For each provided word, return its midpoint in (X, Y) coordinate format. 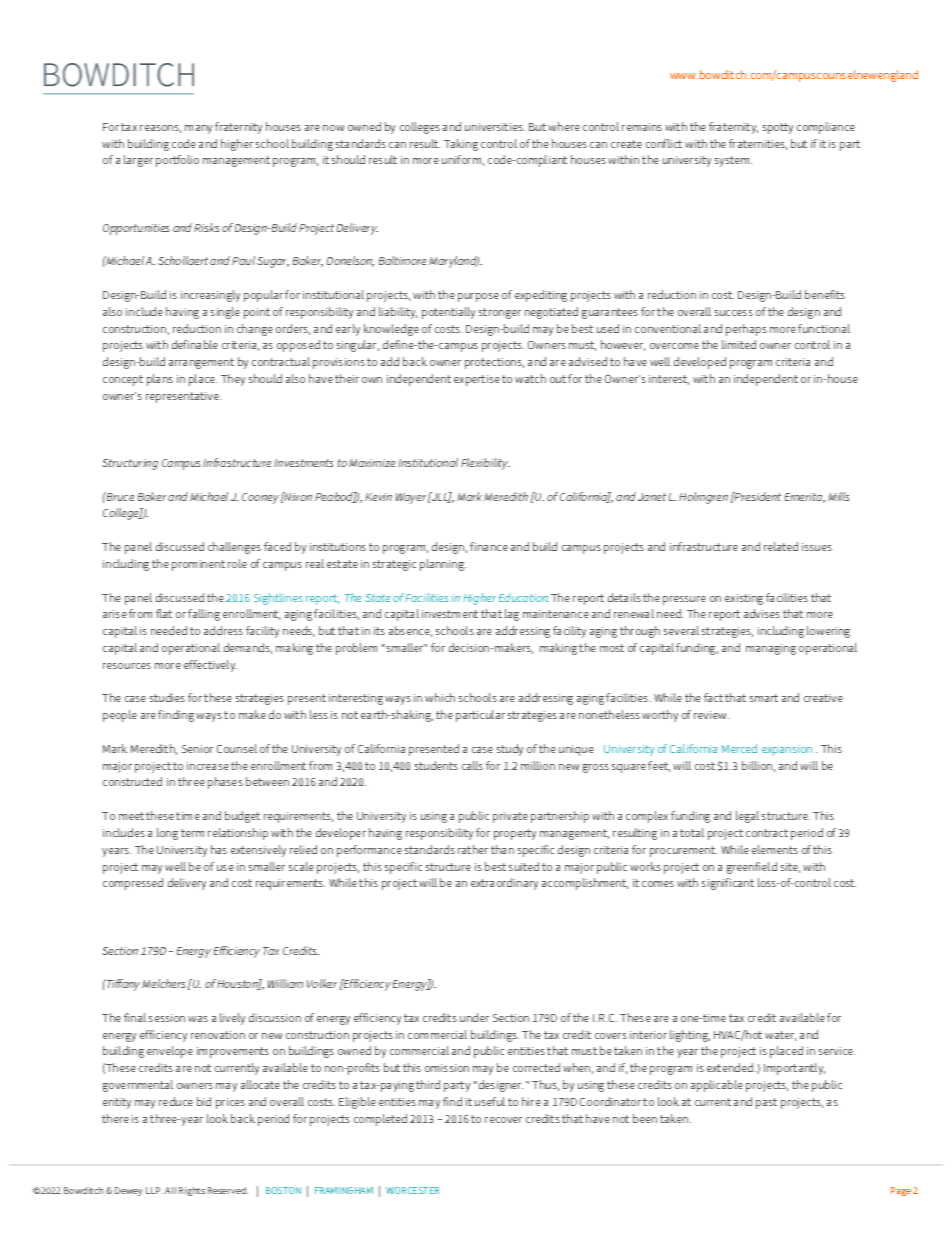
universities (495, 127)
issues (817, 547)
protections (494, 363)
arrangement (201, 363)
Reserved (228, 1190)
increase (208, 766)
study (510, 750)
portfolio (177, 161)
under (474, 1017)
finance (489, 546)
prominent (198, 565)
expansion (787, 750)
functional (824, 328)
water (780, 1036)
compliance (826, 128)
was (198, 1019)
